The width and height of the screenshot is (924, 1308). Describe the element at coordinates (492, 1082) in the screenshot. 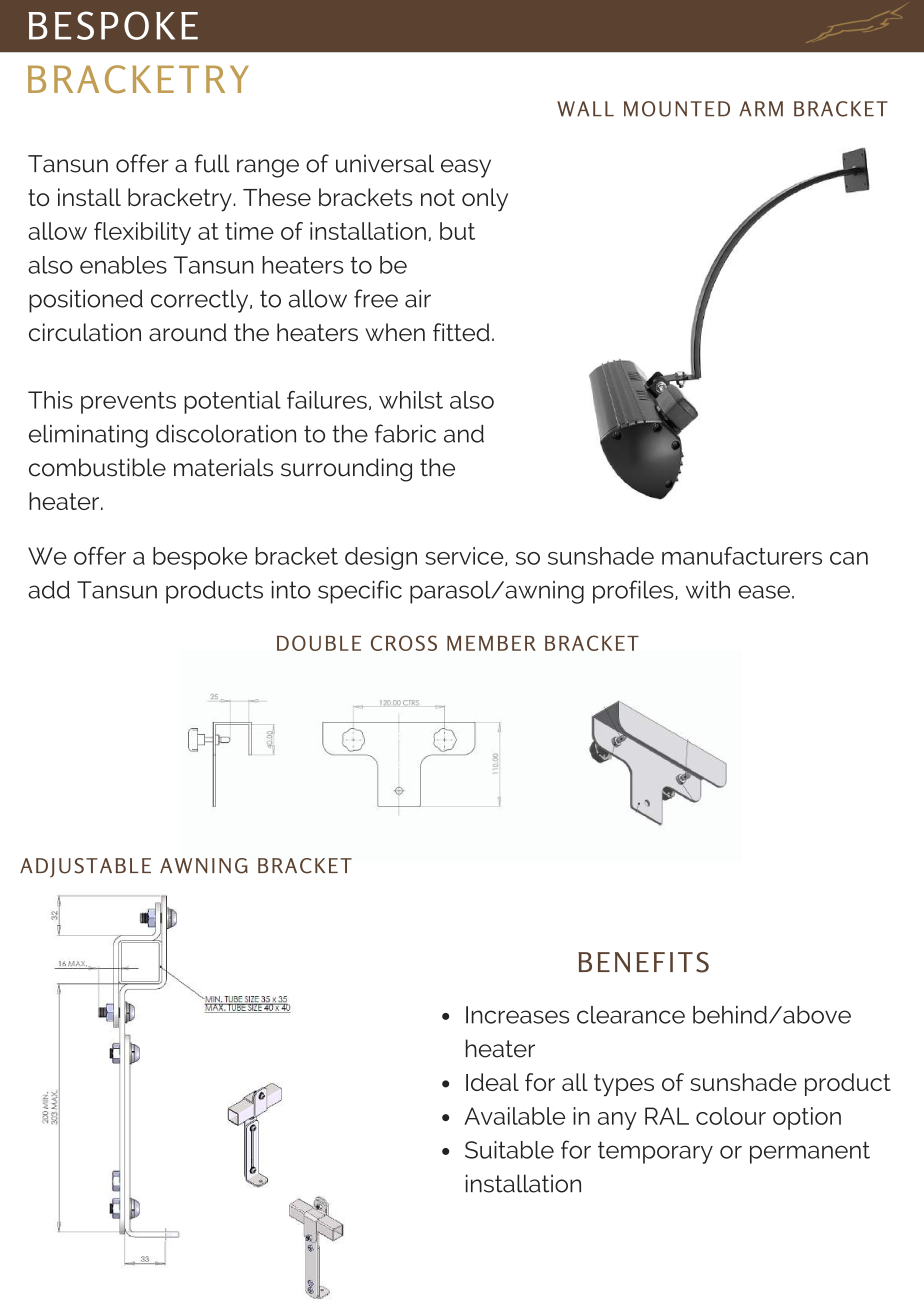

I see `Ideal` at that location.
